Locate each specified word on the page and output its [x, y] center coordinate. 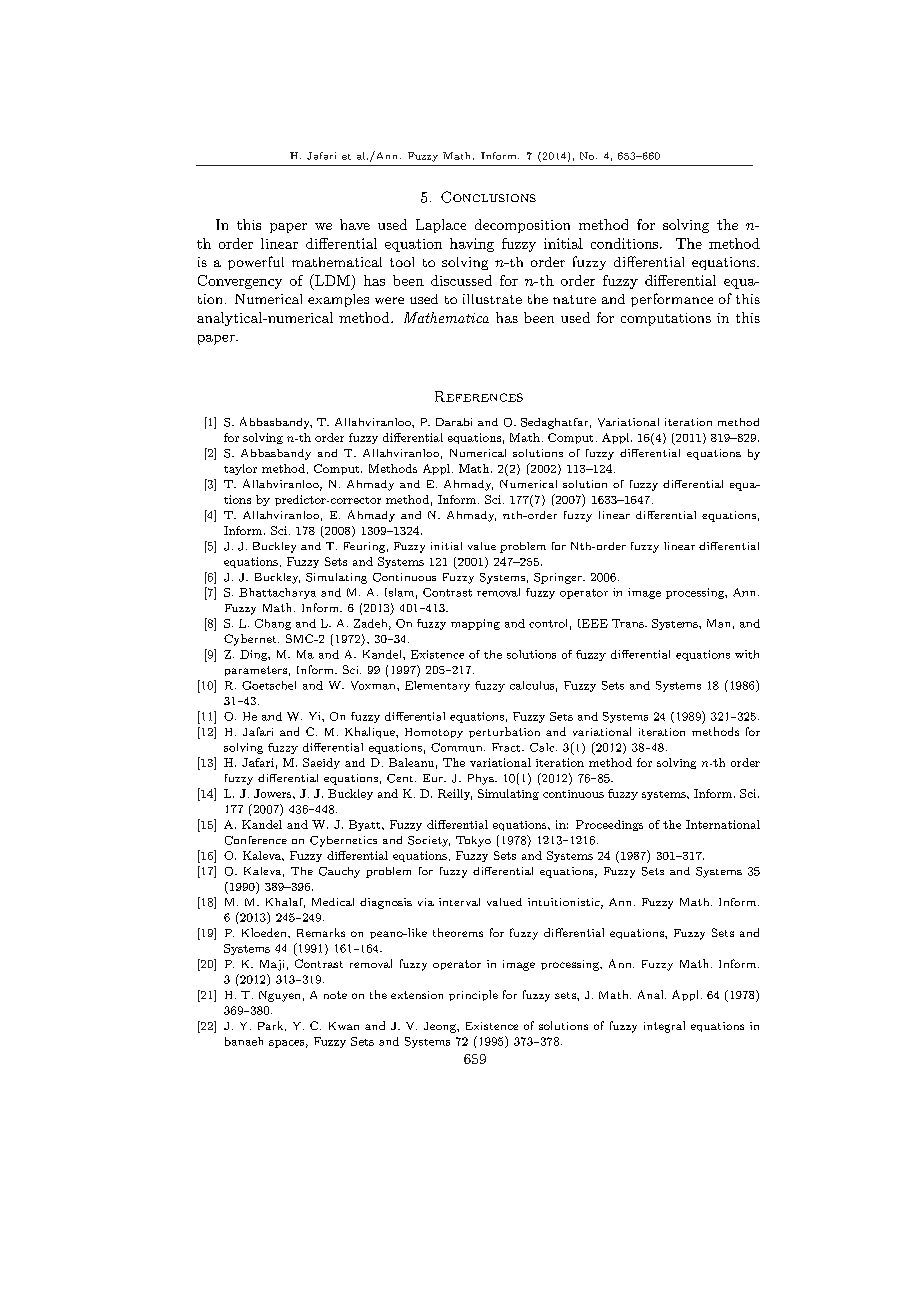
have [355, 224]
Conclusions [488, 197]
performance [672, 300]
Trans [629, 623]
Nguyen [279, 996]
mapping [475, 624]
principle [473, 995]
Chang [273, 624]
